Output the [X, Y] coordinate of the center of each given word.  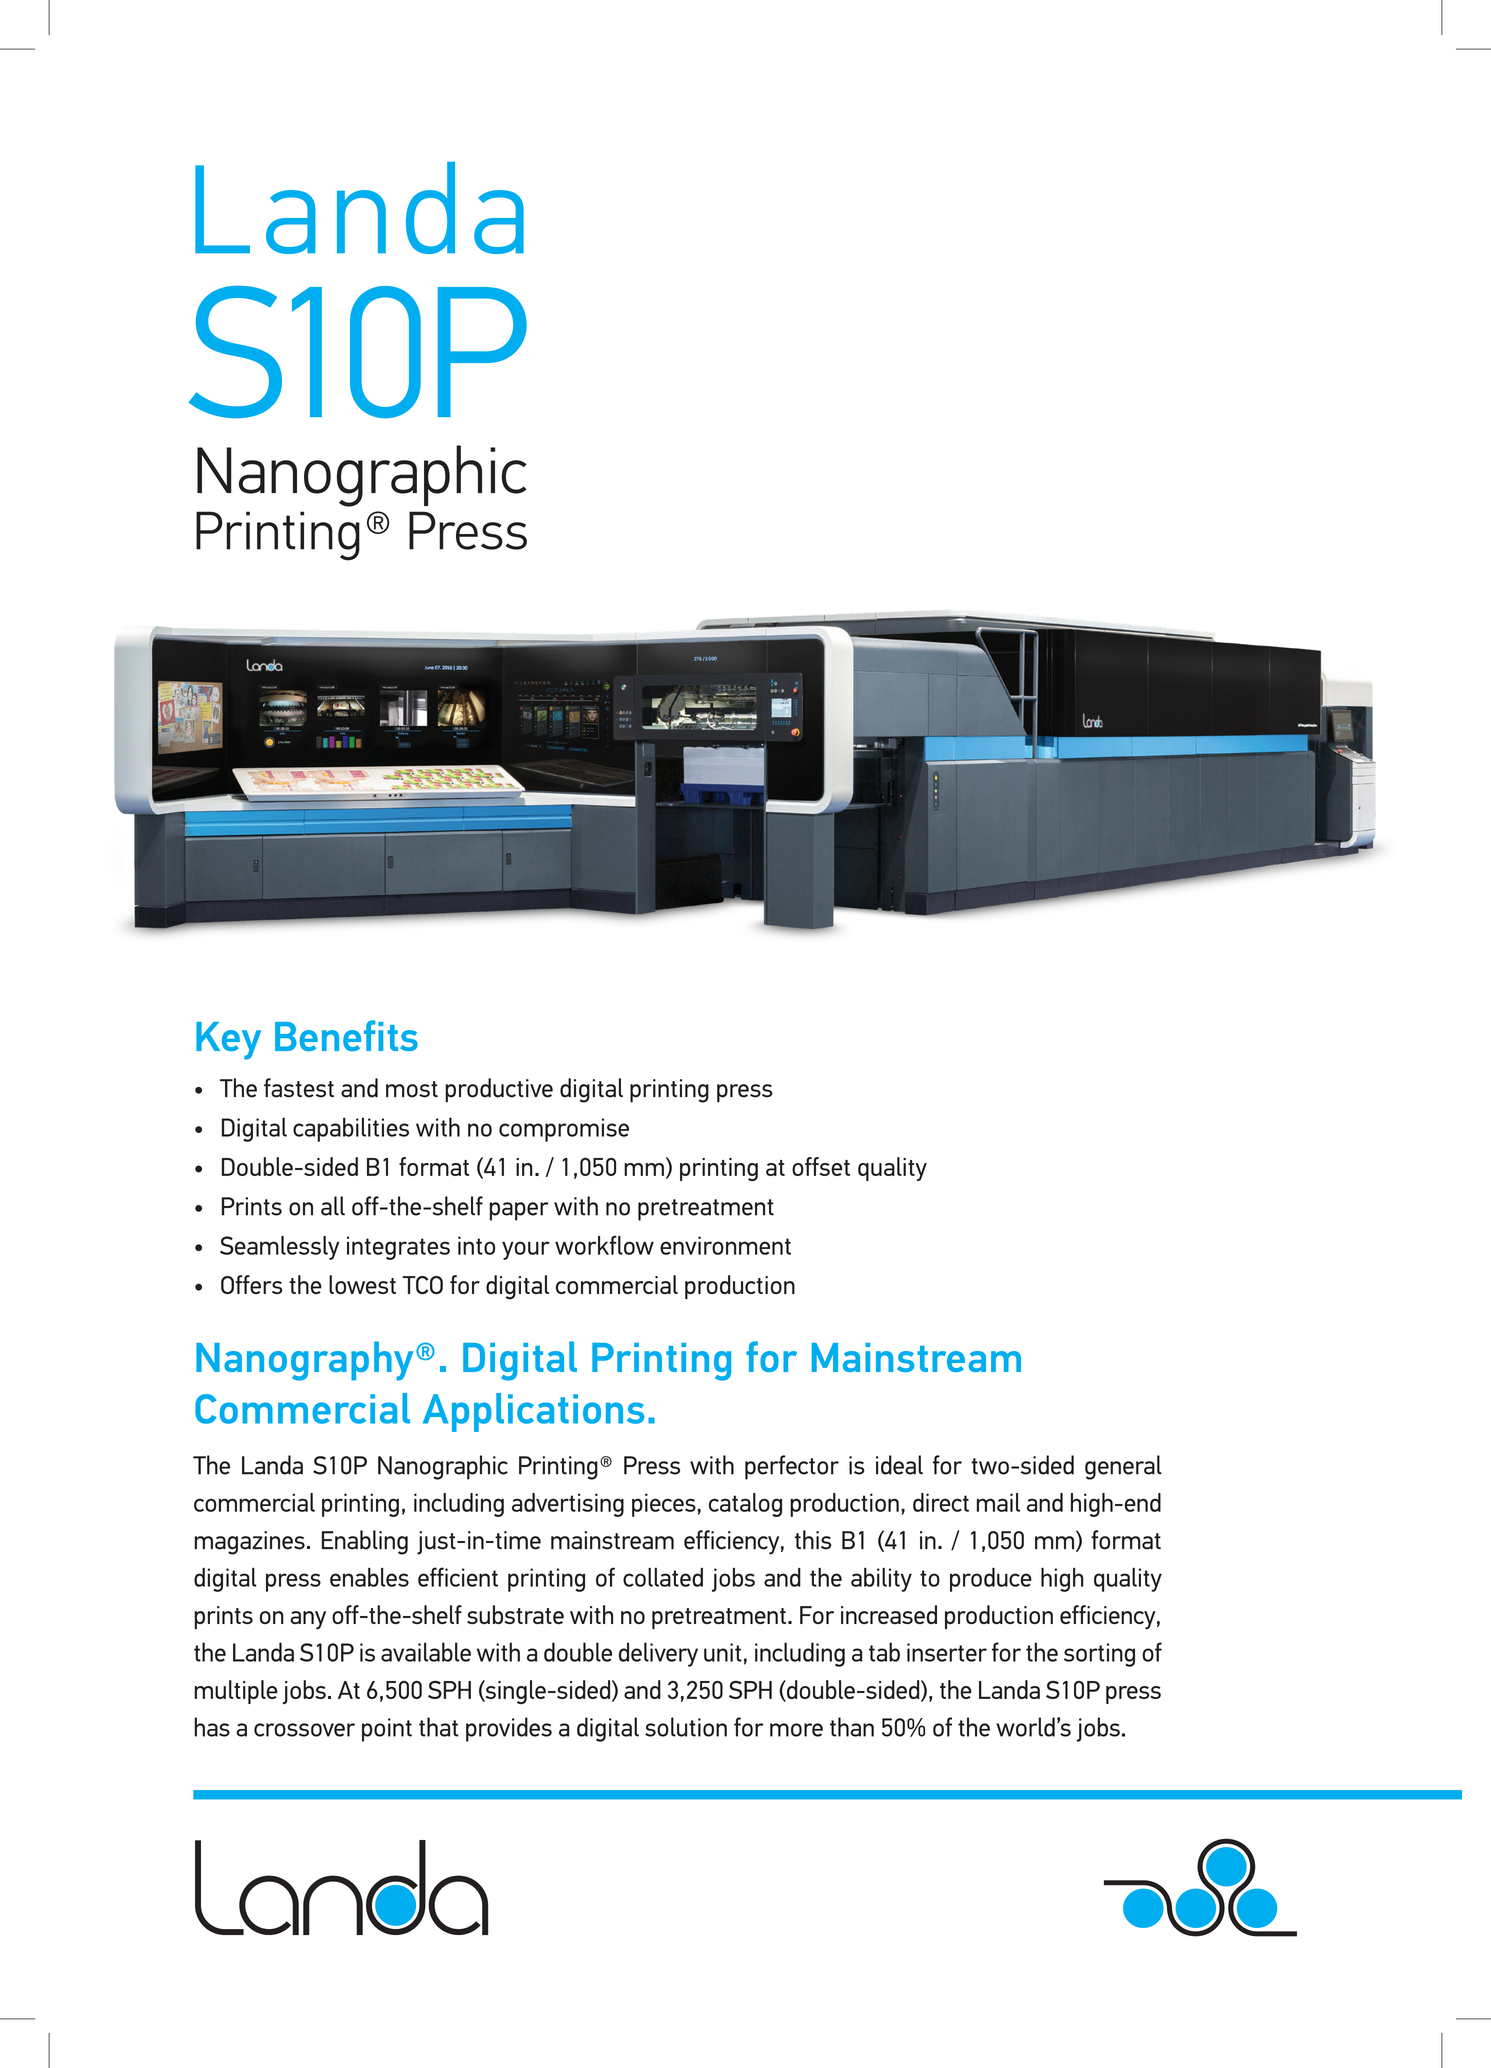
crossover [304, 1730]
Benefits [346, 1035]
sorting [1099, 1655]
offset [821, 1166]
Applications [533, 1412]
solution [686, 1727]
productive [499, 1090]
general [1123, 1467]
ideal [899, 1465]
